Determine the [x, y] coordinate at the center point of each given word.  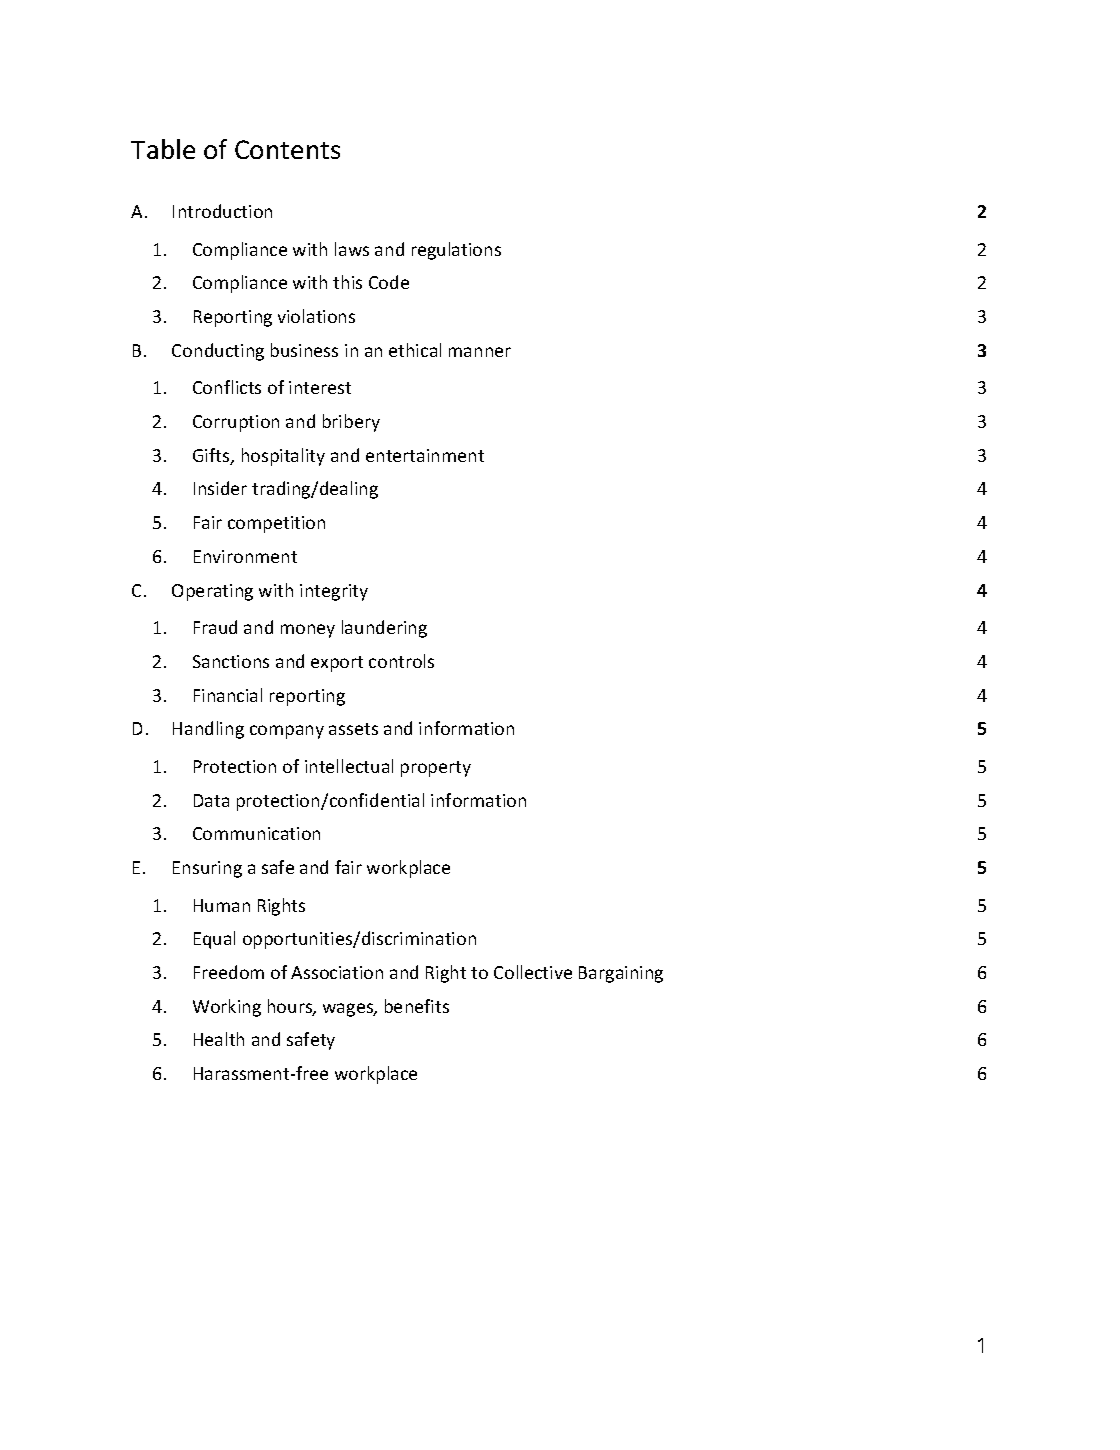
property [436, 769]
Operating [212, 592]
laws [352, 249]
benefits [417, 1006]
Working [227, 1008]
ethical [415, 350]
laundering [384, 629]
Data [211, 800]
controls [401, 661]
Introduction [222, 211]
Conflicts [227, 387]
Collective [533, 972]
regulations [456, 251]
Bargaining [621, 974]
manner [480, 352]
